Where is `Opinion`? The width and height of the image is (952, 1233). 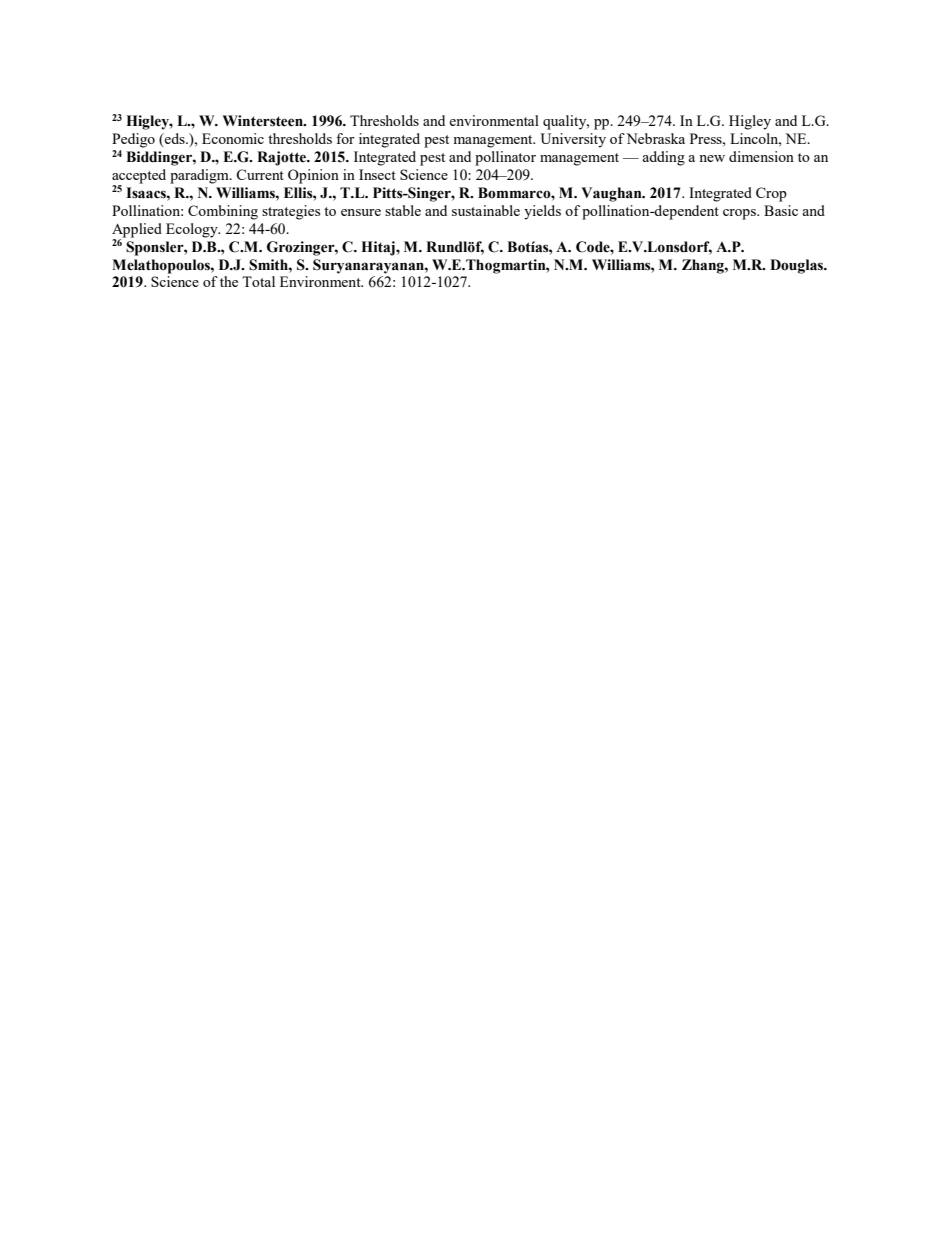
Opinion is located at coordinates (313, 176).
